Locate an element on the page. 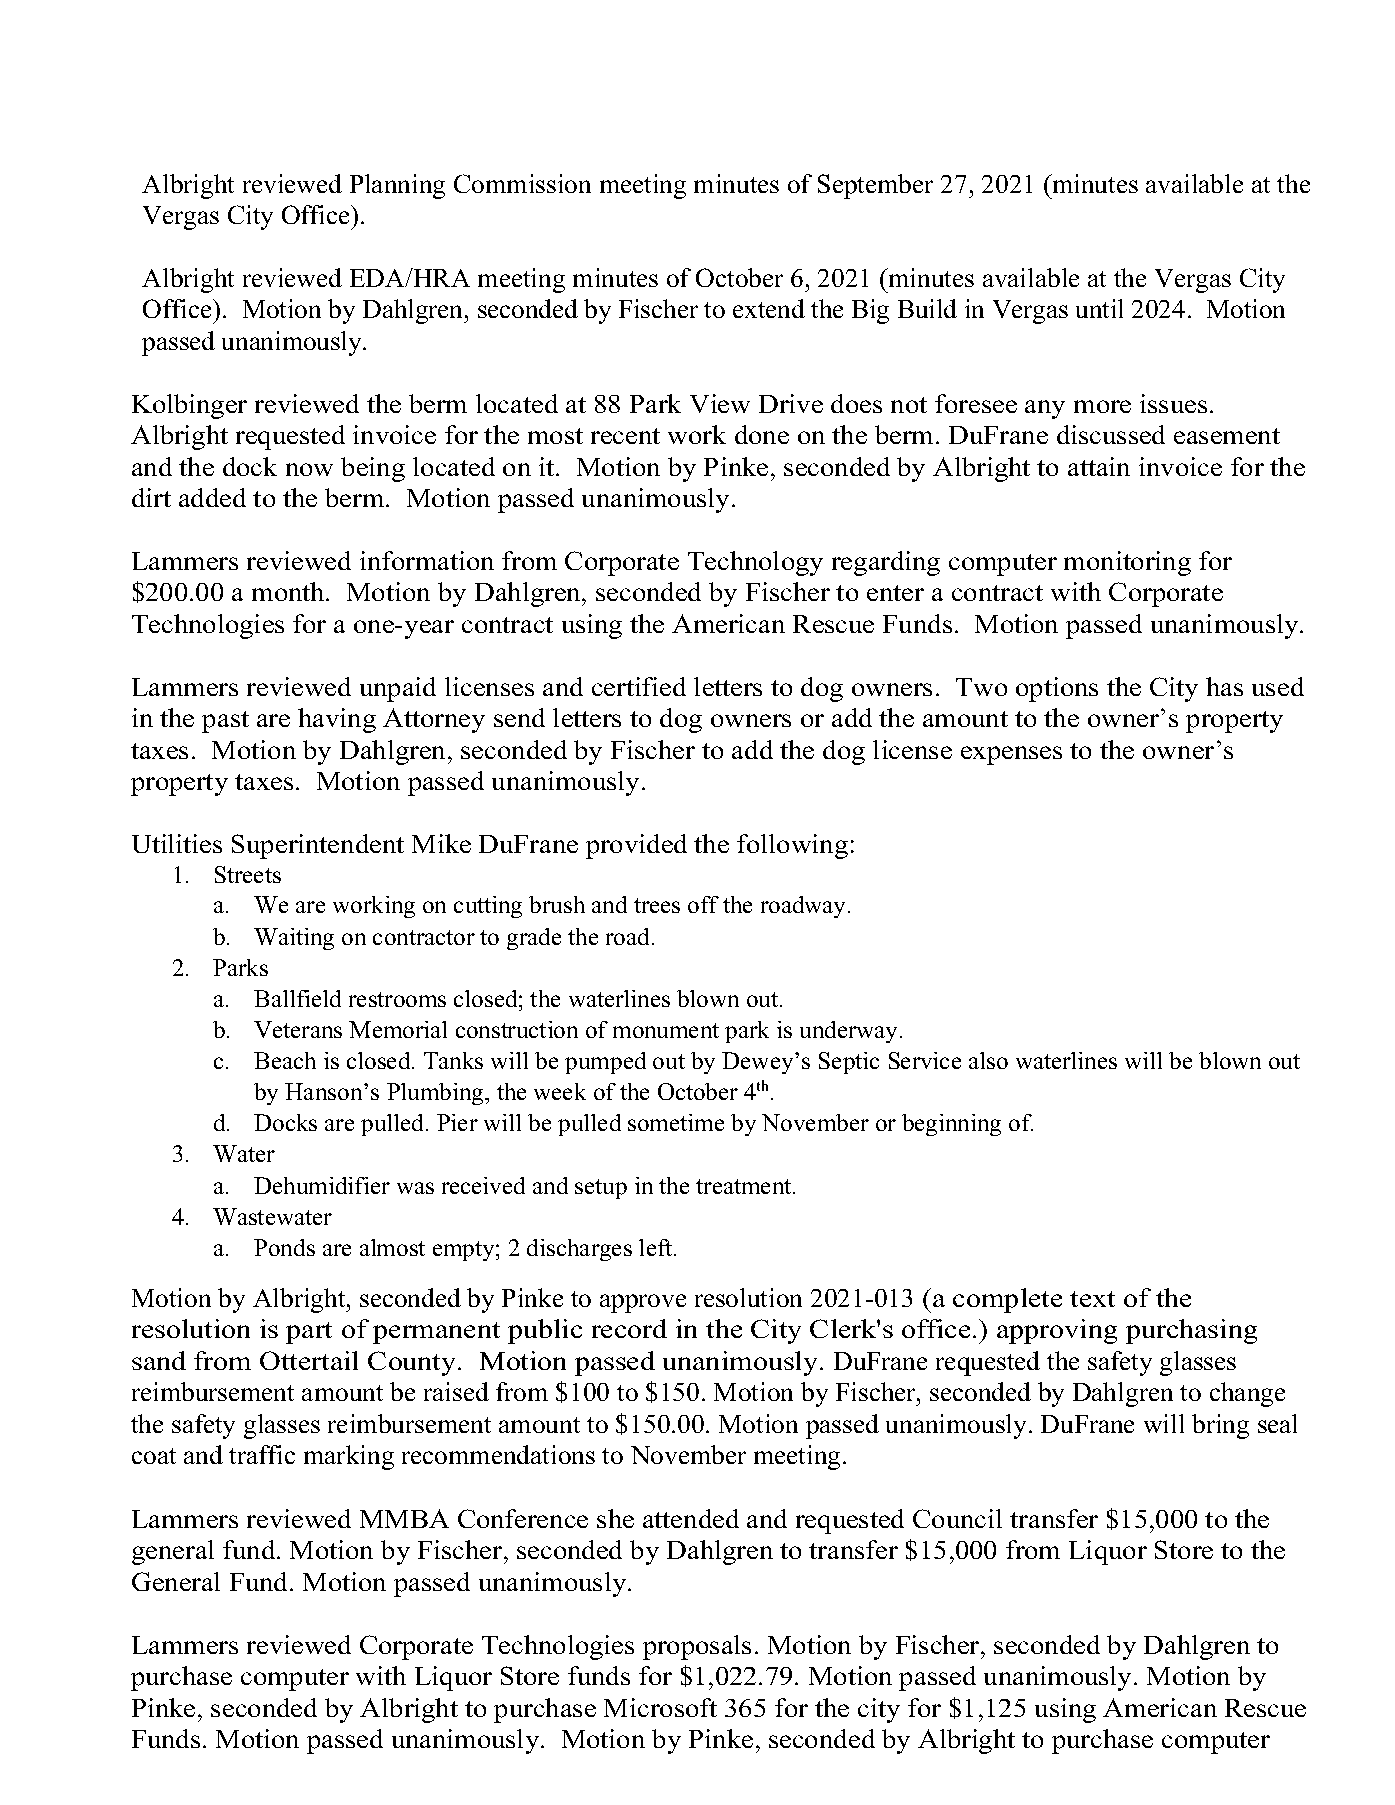 The height and width of the image is (1805, 1395). until is located at coordinates (1099, 308).
